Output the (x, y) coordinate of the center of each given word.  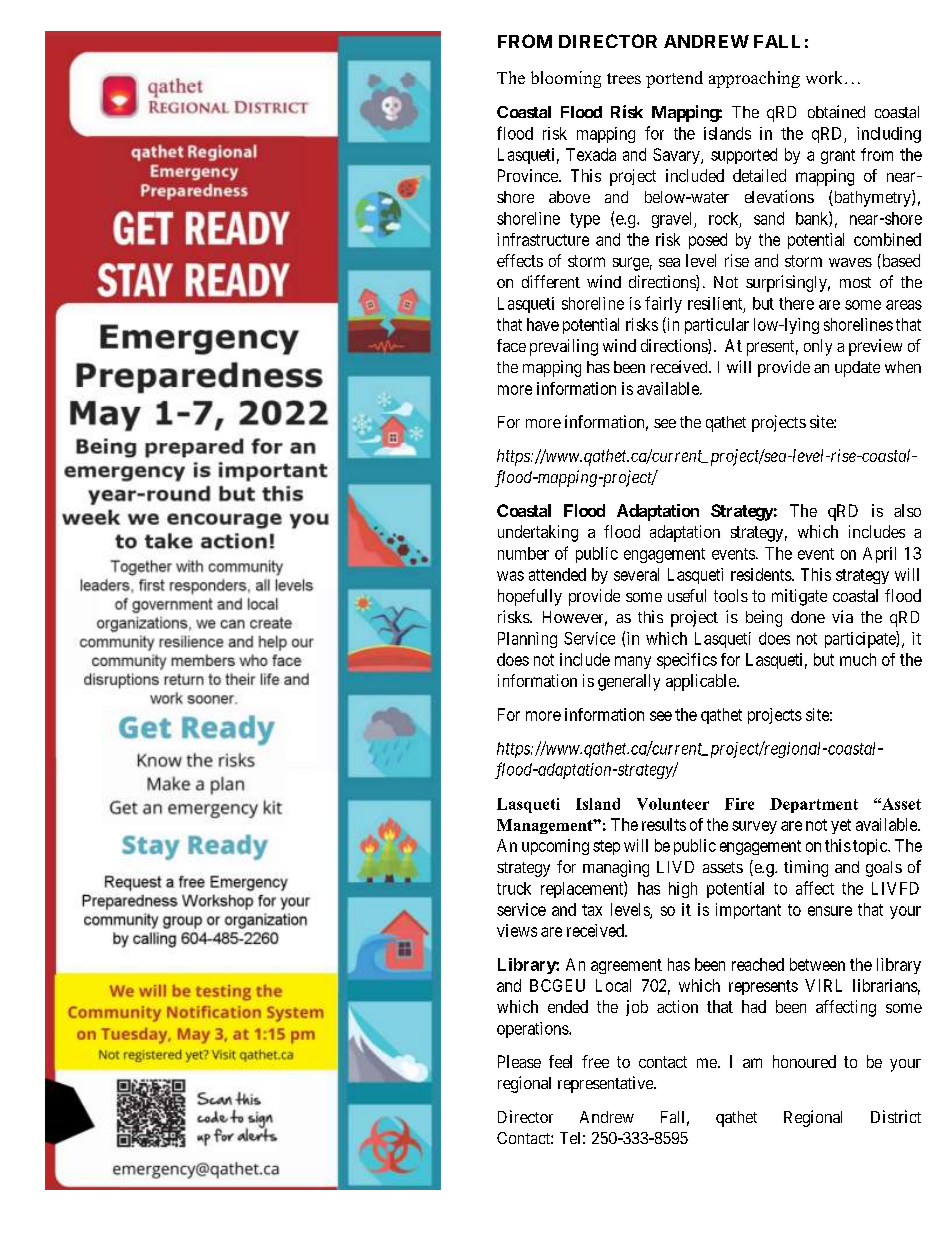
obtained (836, 111)
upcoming (555, 847)
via (842, 616)
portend (674, 79)
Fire (739, 804)
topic (871, 847)
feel (560, 1061)
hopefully (530, 597)
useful (687, 595)
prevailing (564, 347)
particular (717, 326)
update (857, 369)
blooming (566, 79)
